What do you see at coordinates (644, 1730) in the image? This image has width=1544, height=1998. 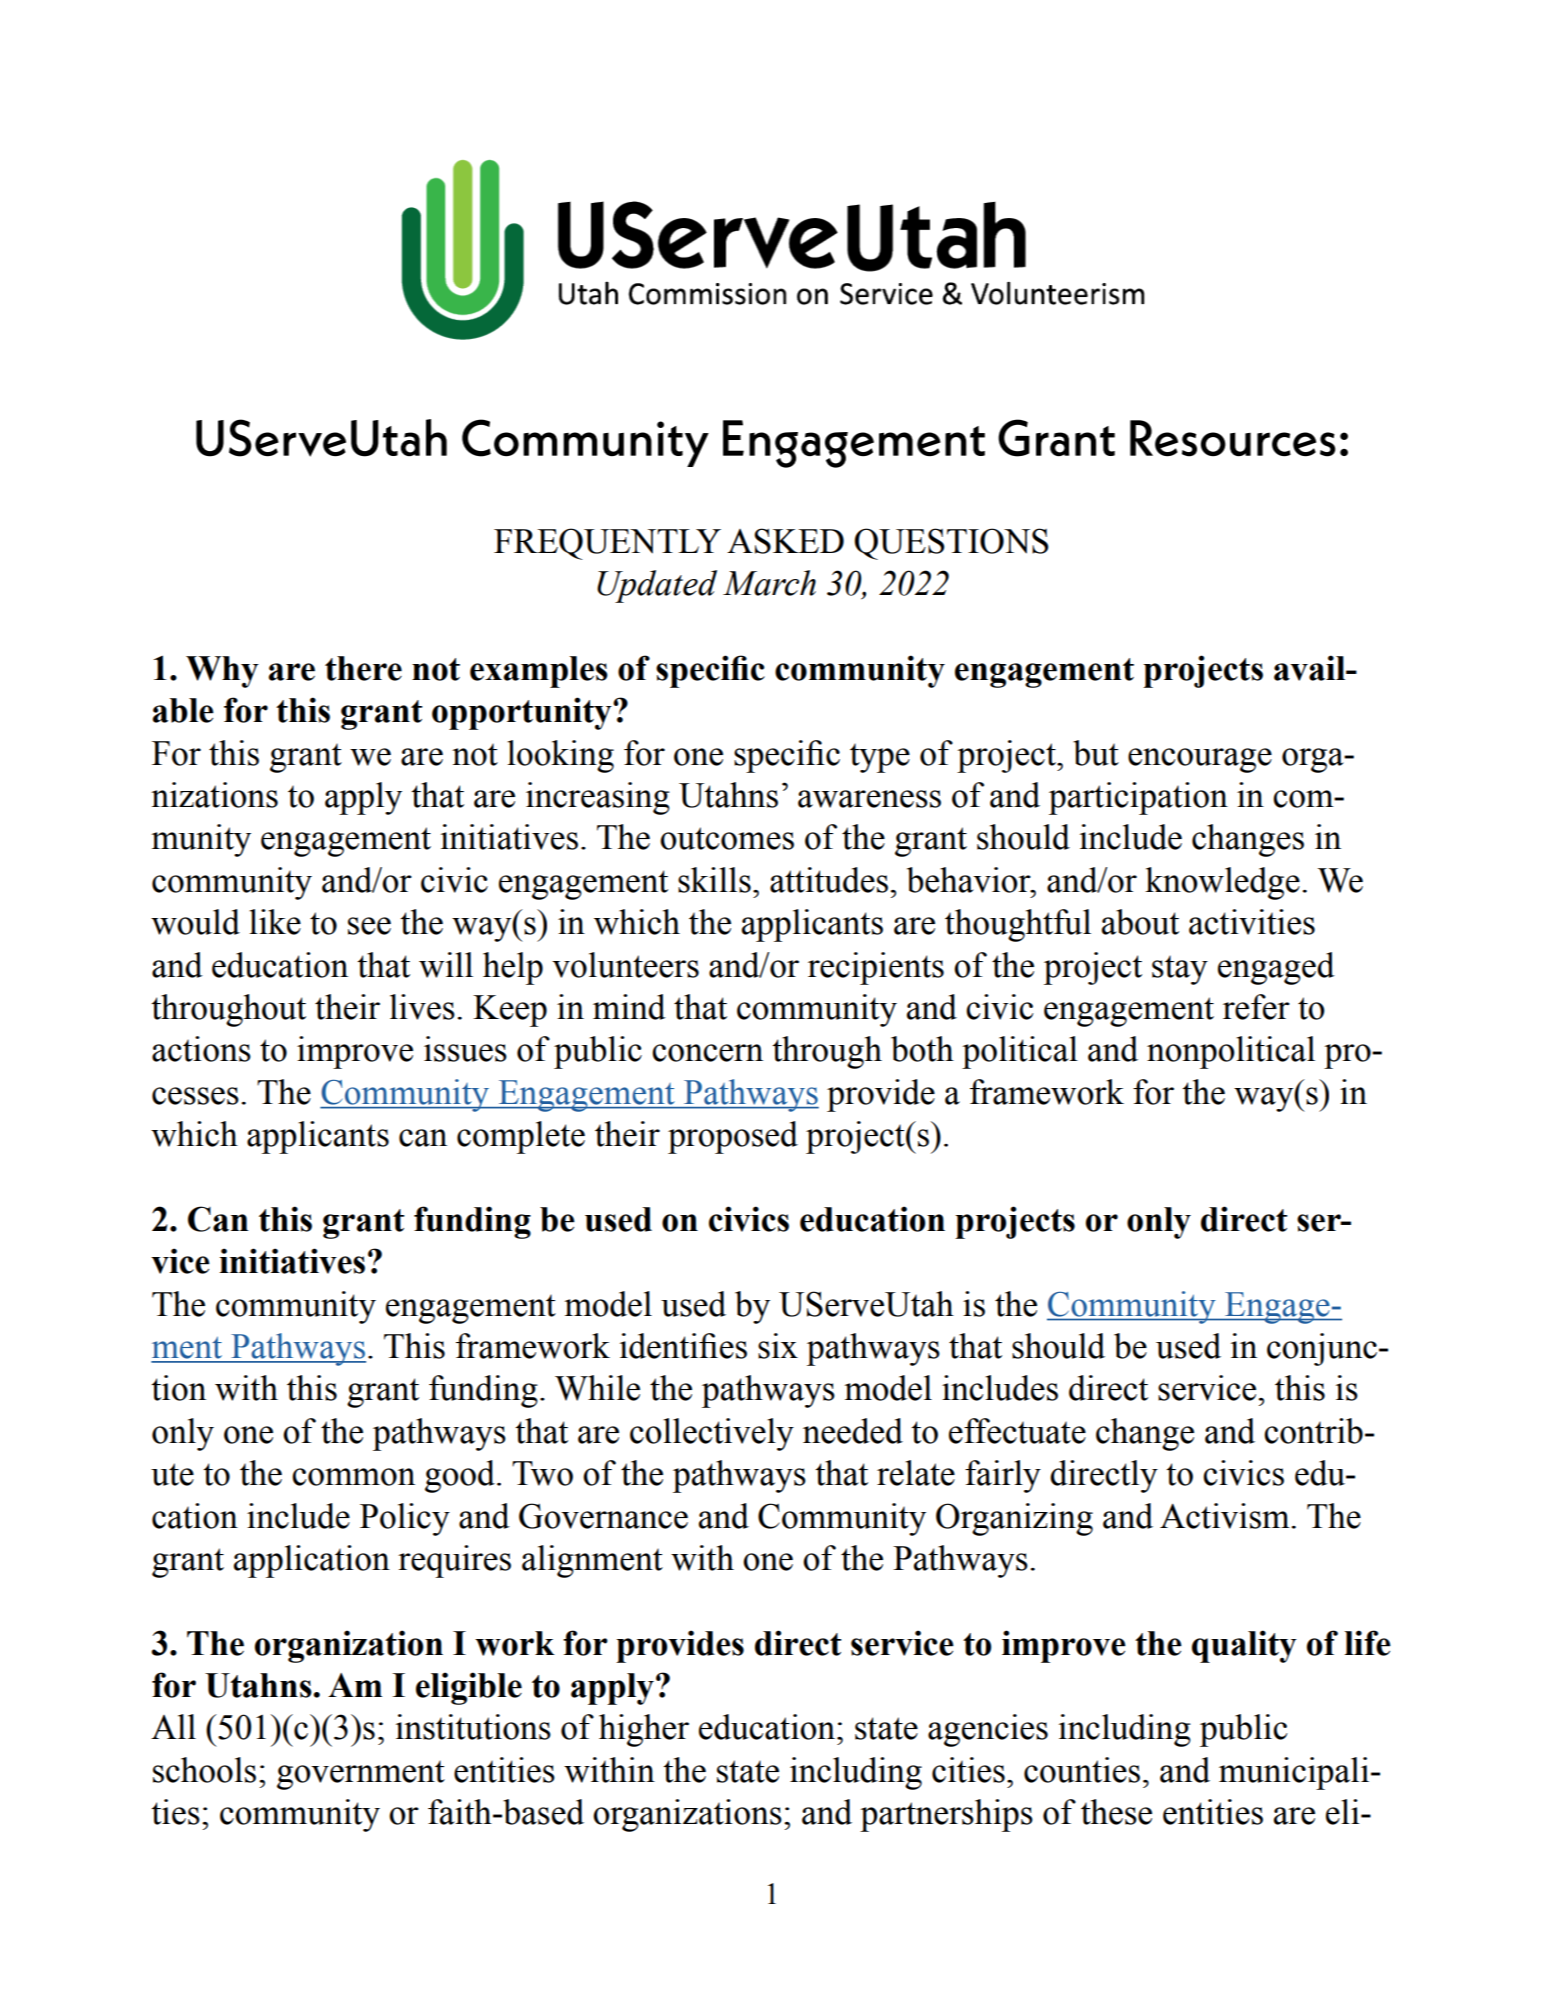 I see `higher` at bounding box center [644, 1730].
